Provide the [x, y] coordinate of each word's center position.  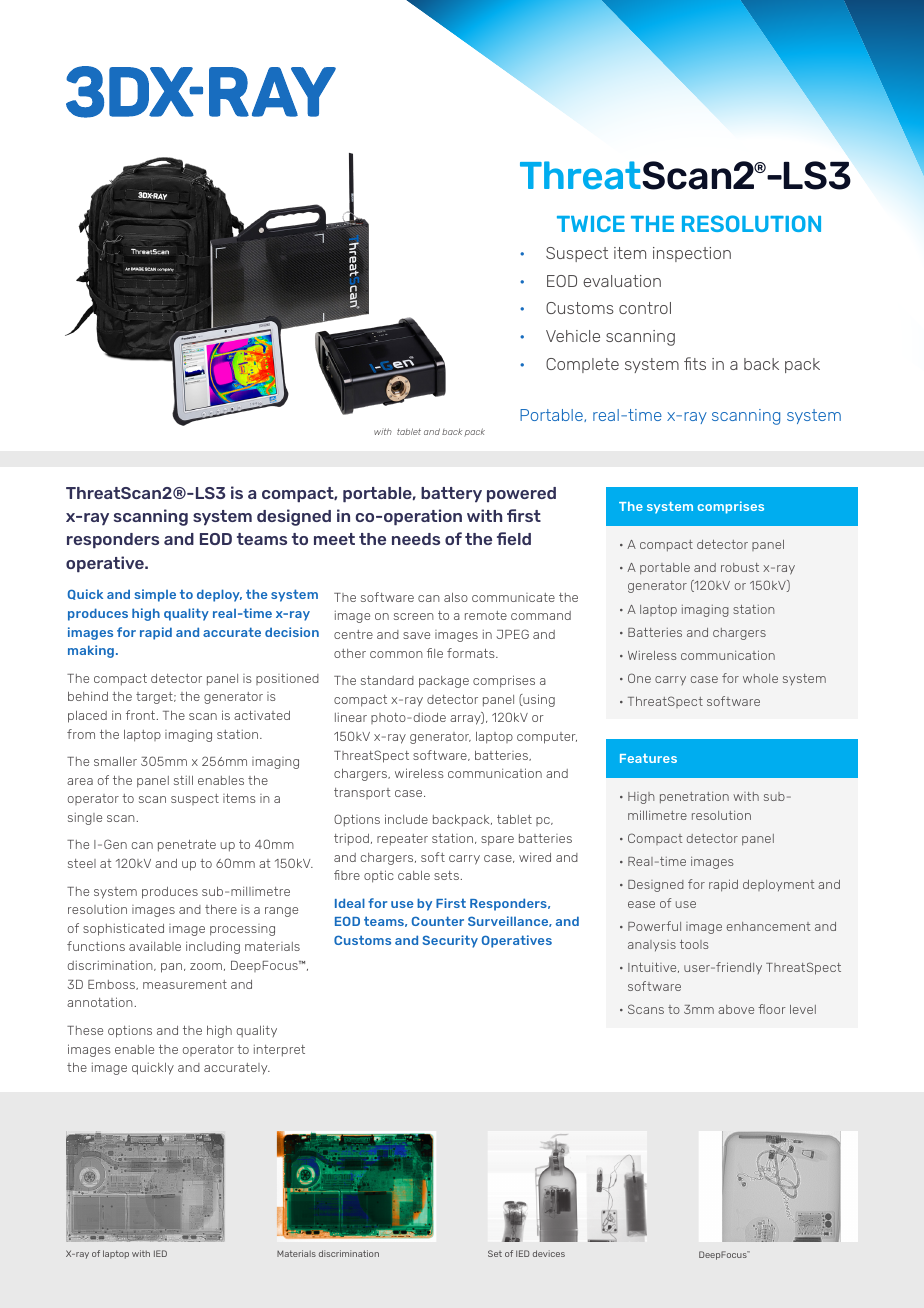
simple [155, 595]
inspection [692, 254]
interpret [279, 1051]
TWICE [591, 223]
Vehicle [573, 336]
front [142, 715]
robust [740, 567]
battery [451, 494]
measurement [185, 984]
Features [648, 758]
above [736, 1009]
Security [450, 941]
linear [351, 717]
